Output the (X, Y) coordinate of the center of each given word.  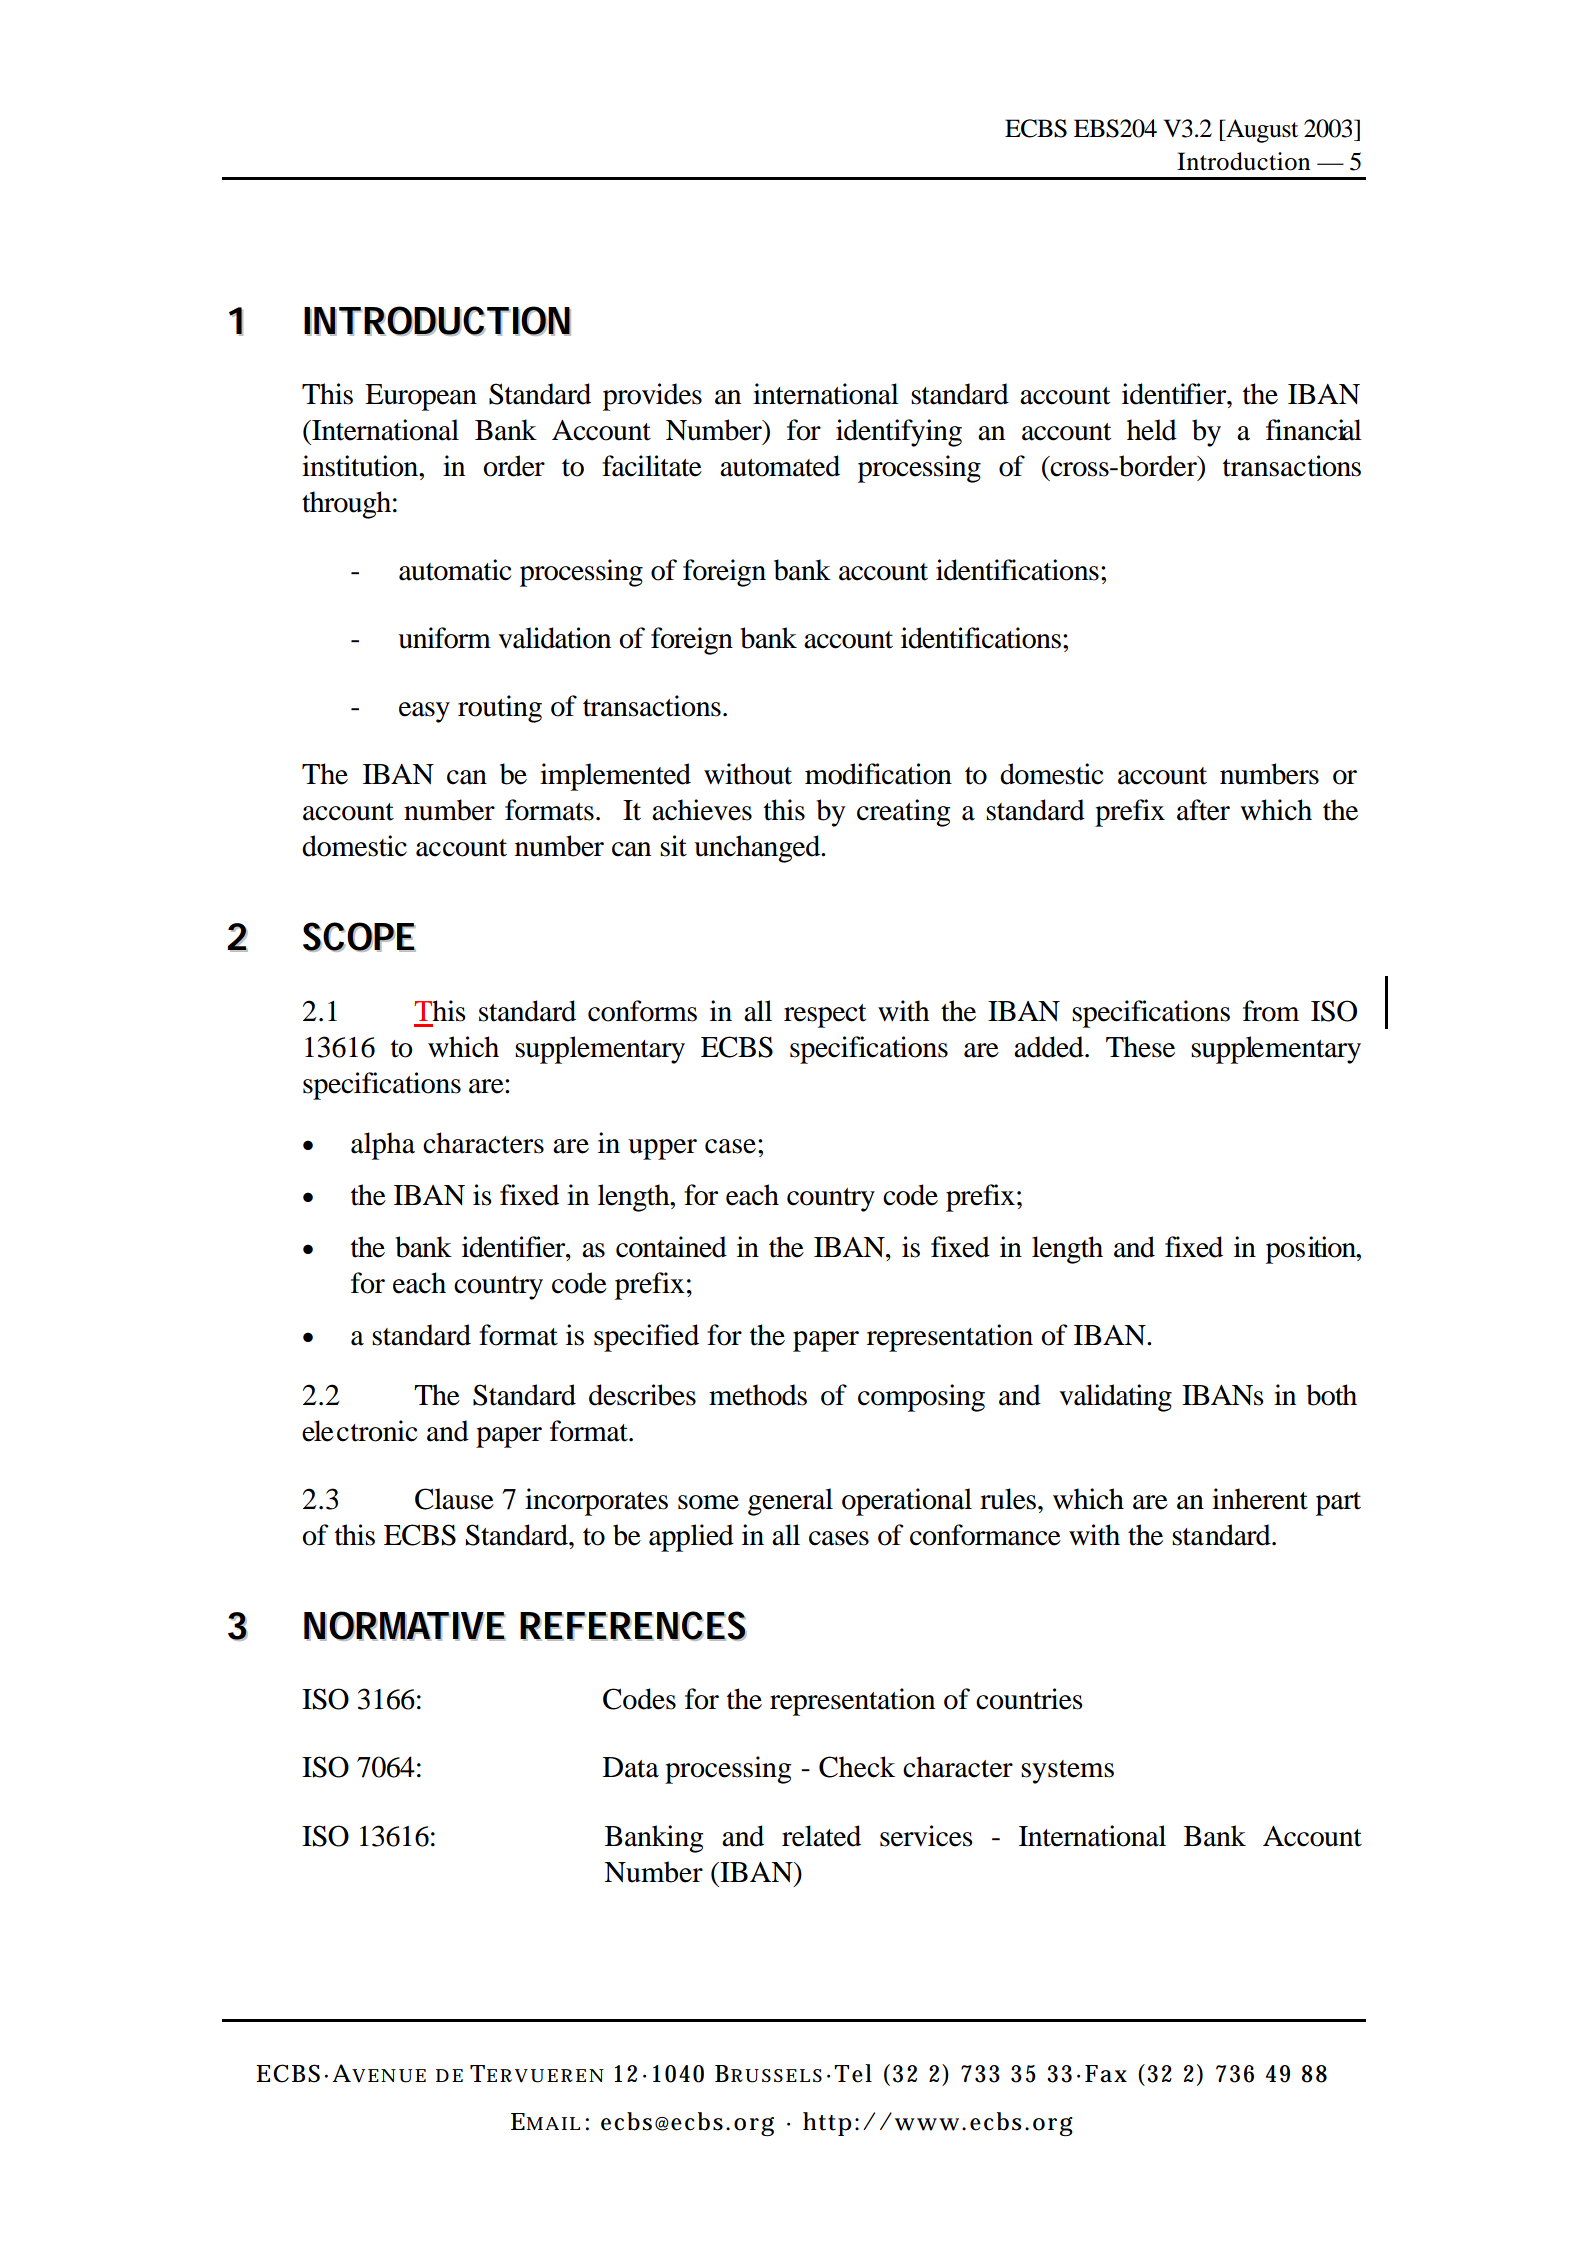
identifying (899, 433)
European (421, 397)
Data (631, 1767)
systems (1067, 1772)
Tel (853, 2073)
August (1261, 131)
